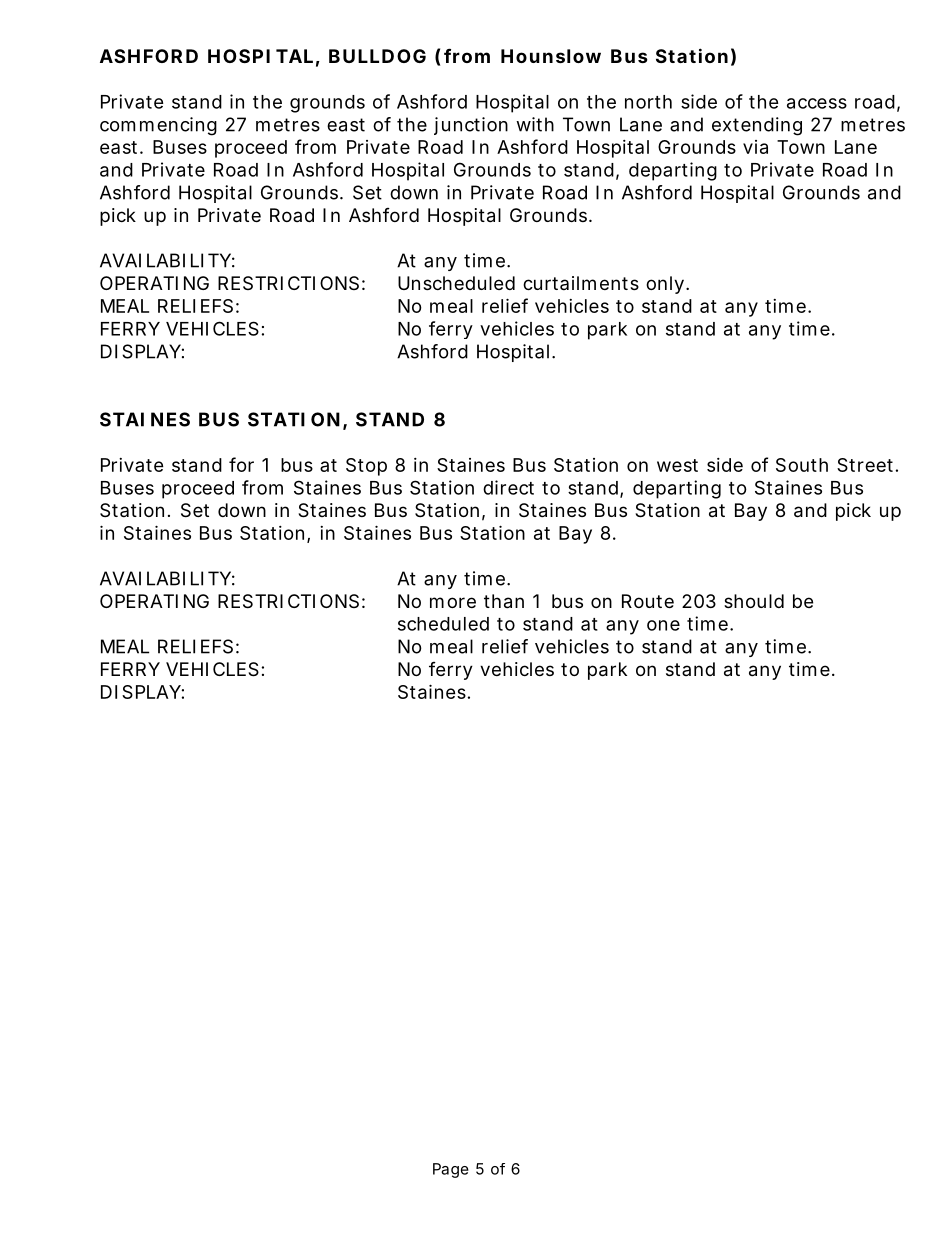  Describe the element at coordinates (451, 1170) in the screenshot. I see `Page` at that location.
